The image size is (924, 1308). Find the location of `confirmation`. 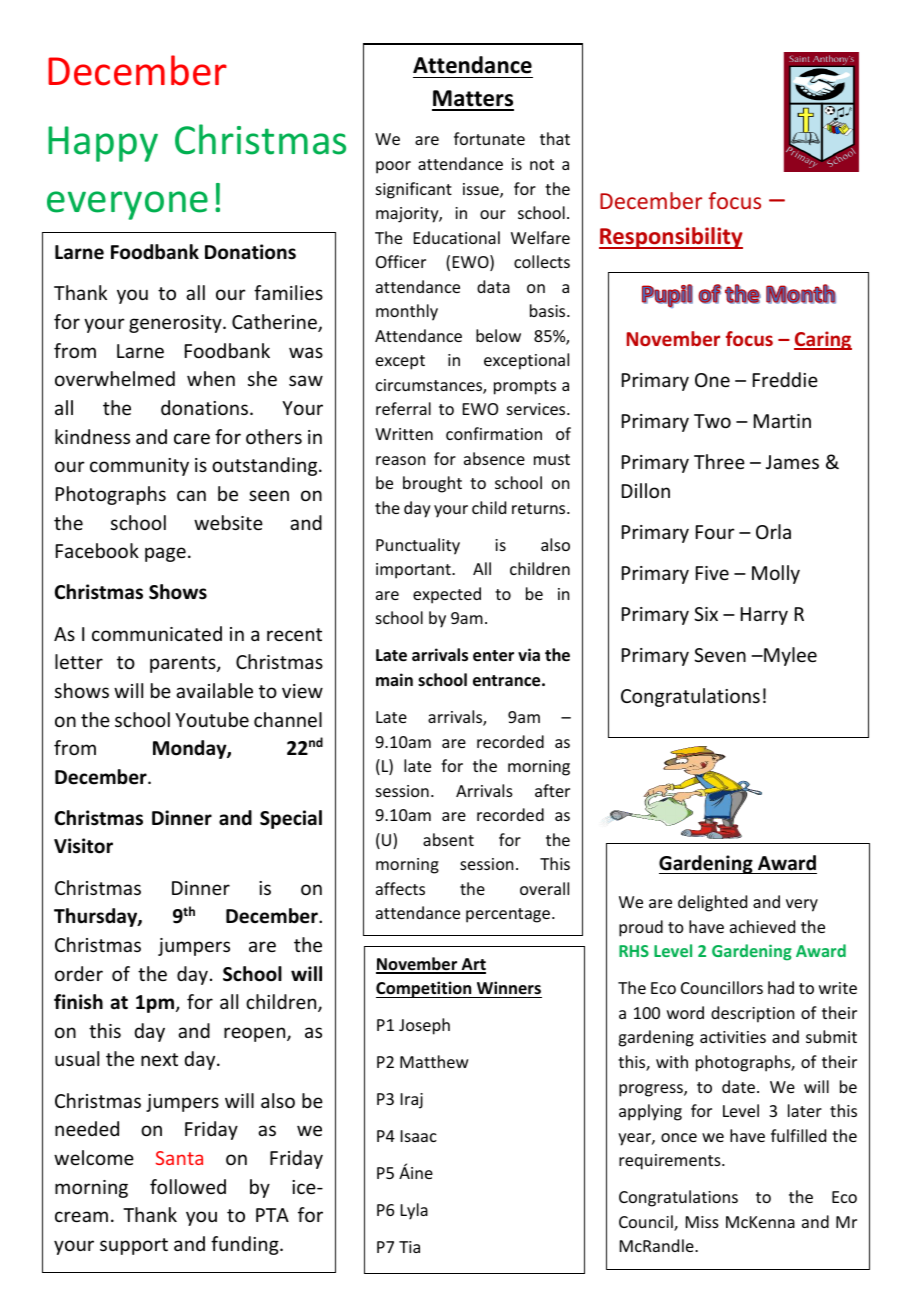

confirmation is located at coordinates (494, 433).
